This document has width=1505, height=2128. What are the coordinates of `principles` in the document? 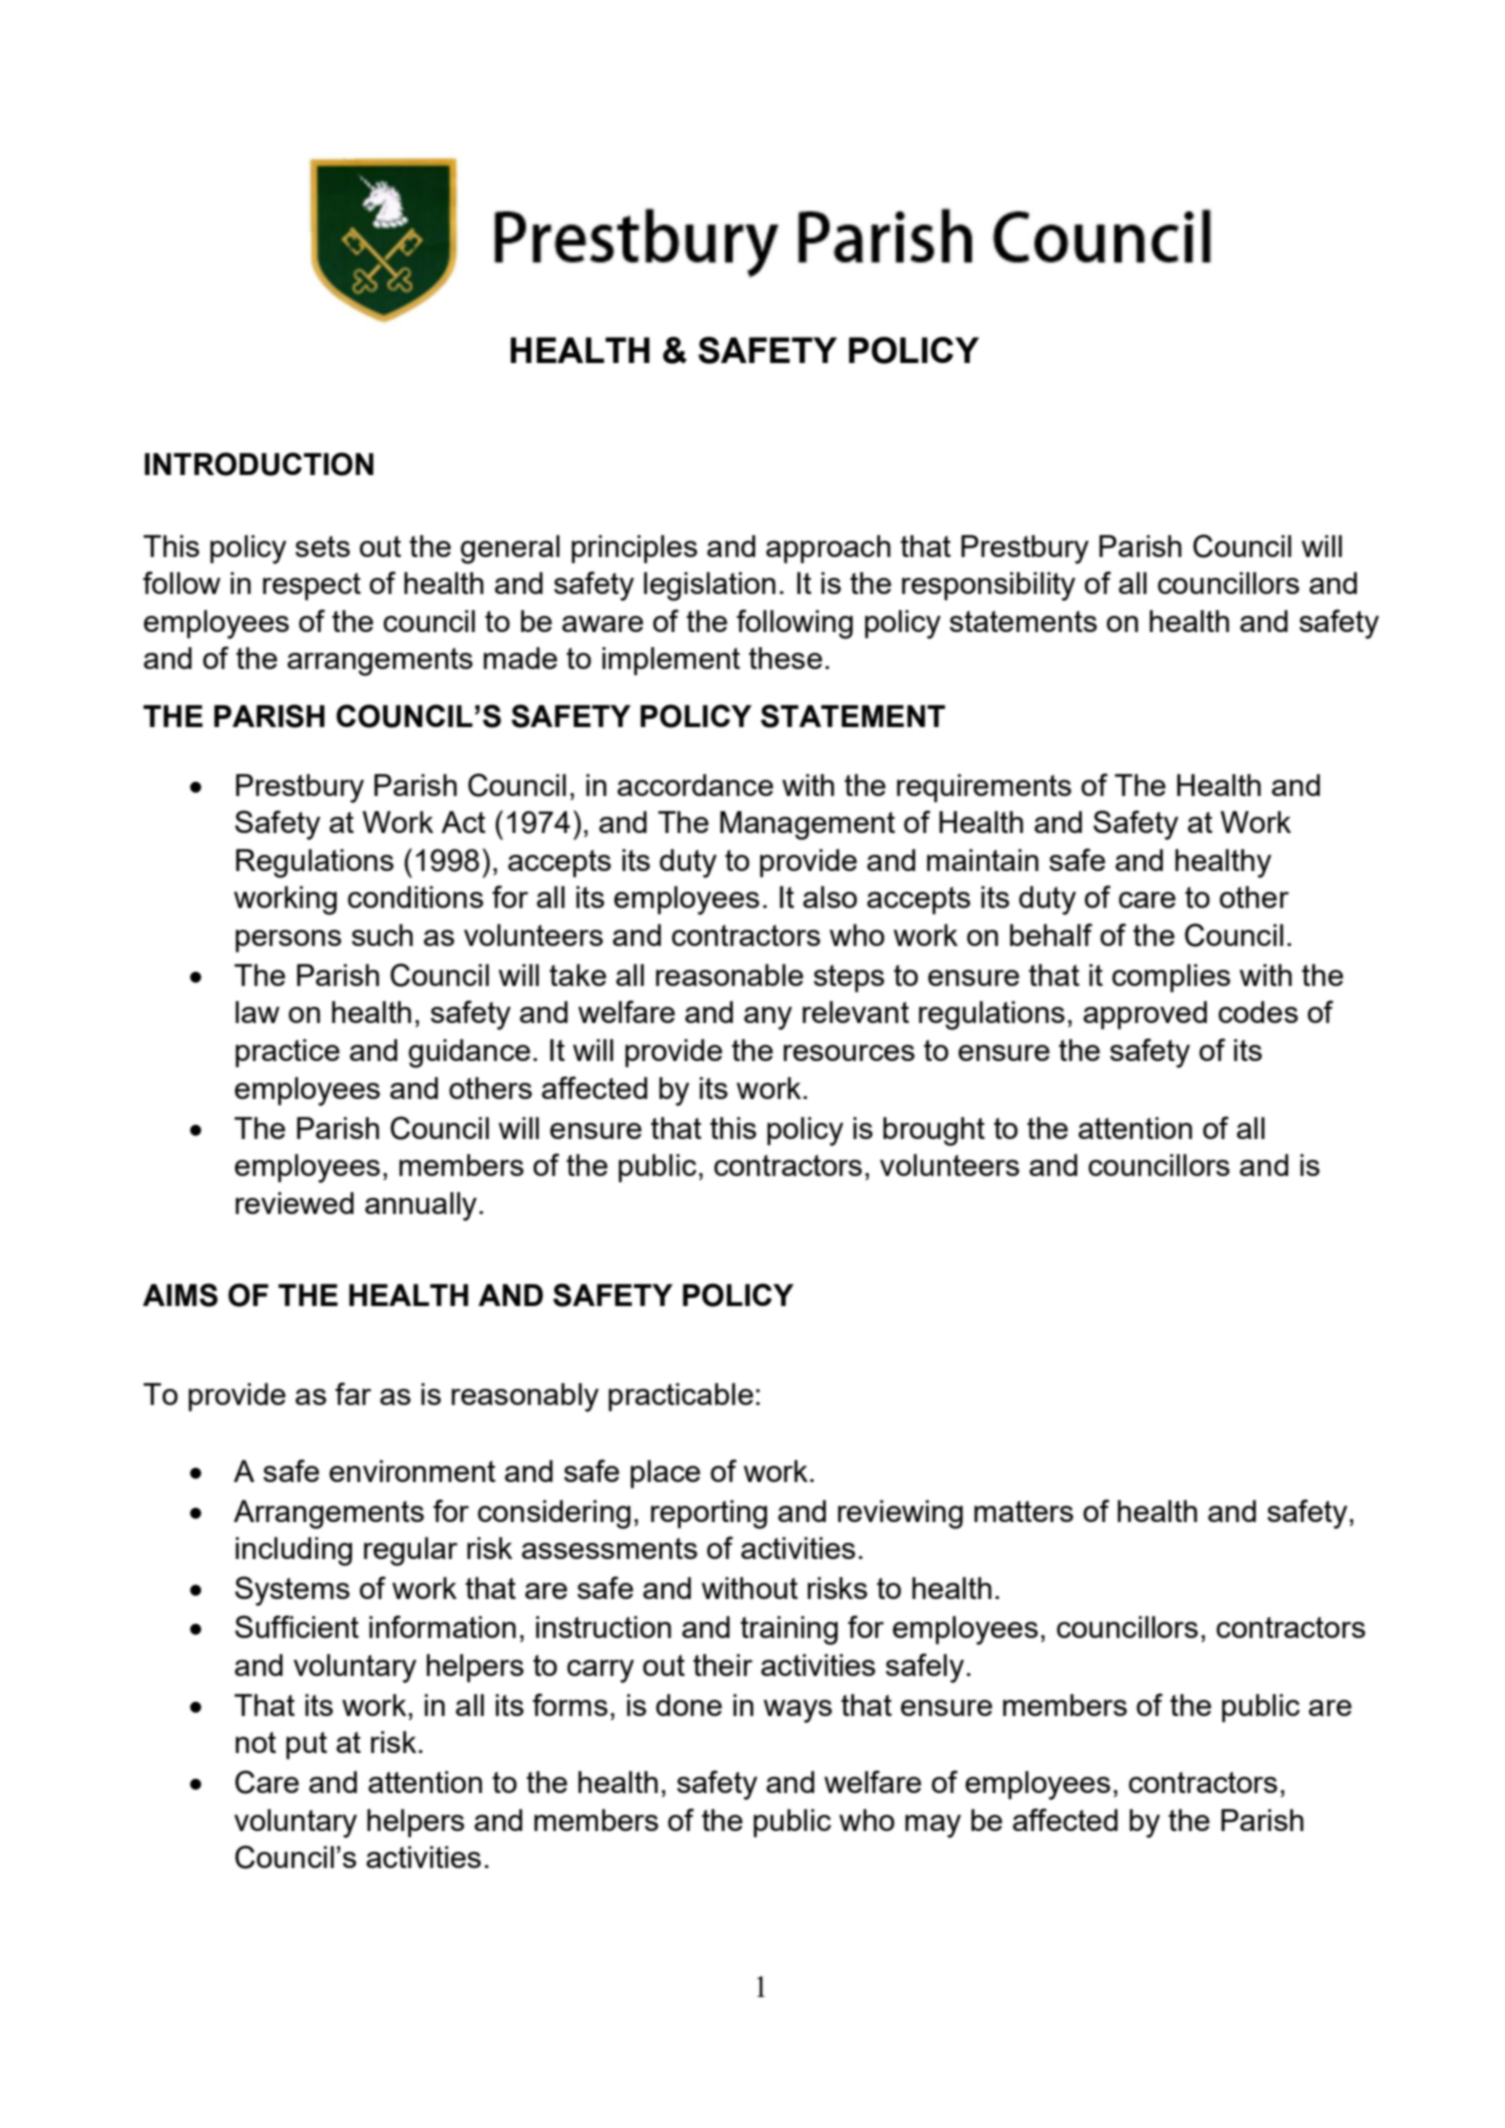 It's located at (634, 549).
